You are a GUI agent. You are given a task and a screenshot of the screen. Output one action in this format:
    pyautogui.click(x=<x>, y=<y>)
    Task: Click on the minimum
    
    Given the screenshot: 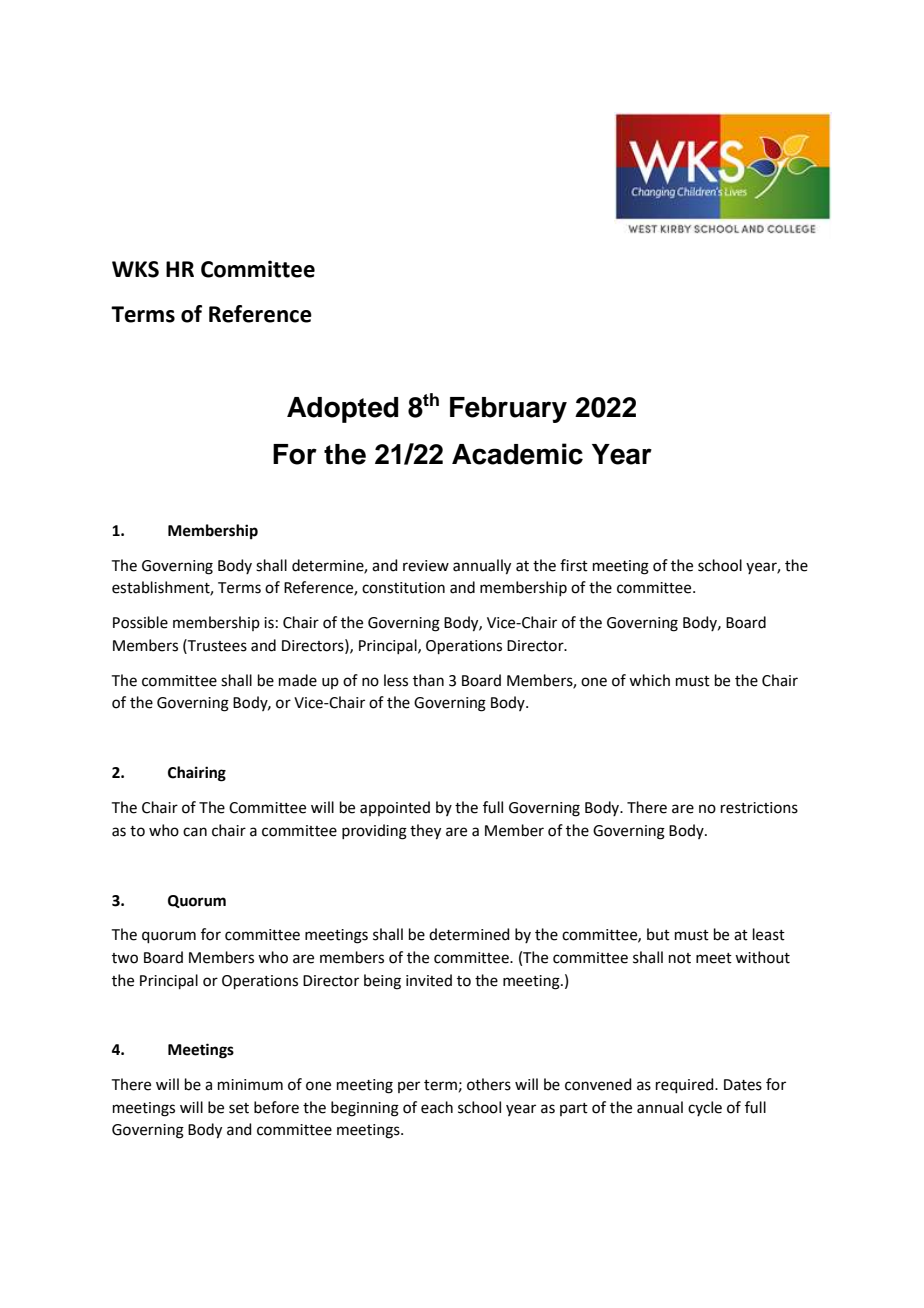 What is the action you would take?
    pyautogui.click(x=250, y=1085)
